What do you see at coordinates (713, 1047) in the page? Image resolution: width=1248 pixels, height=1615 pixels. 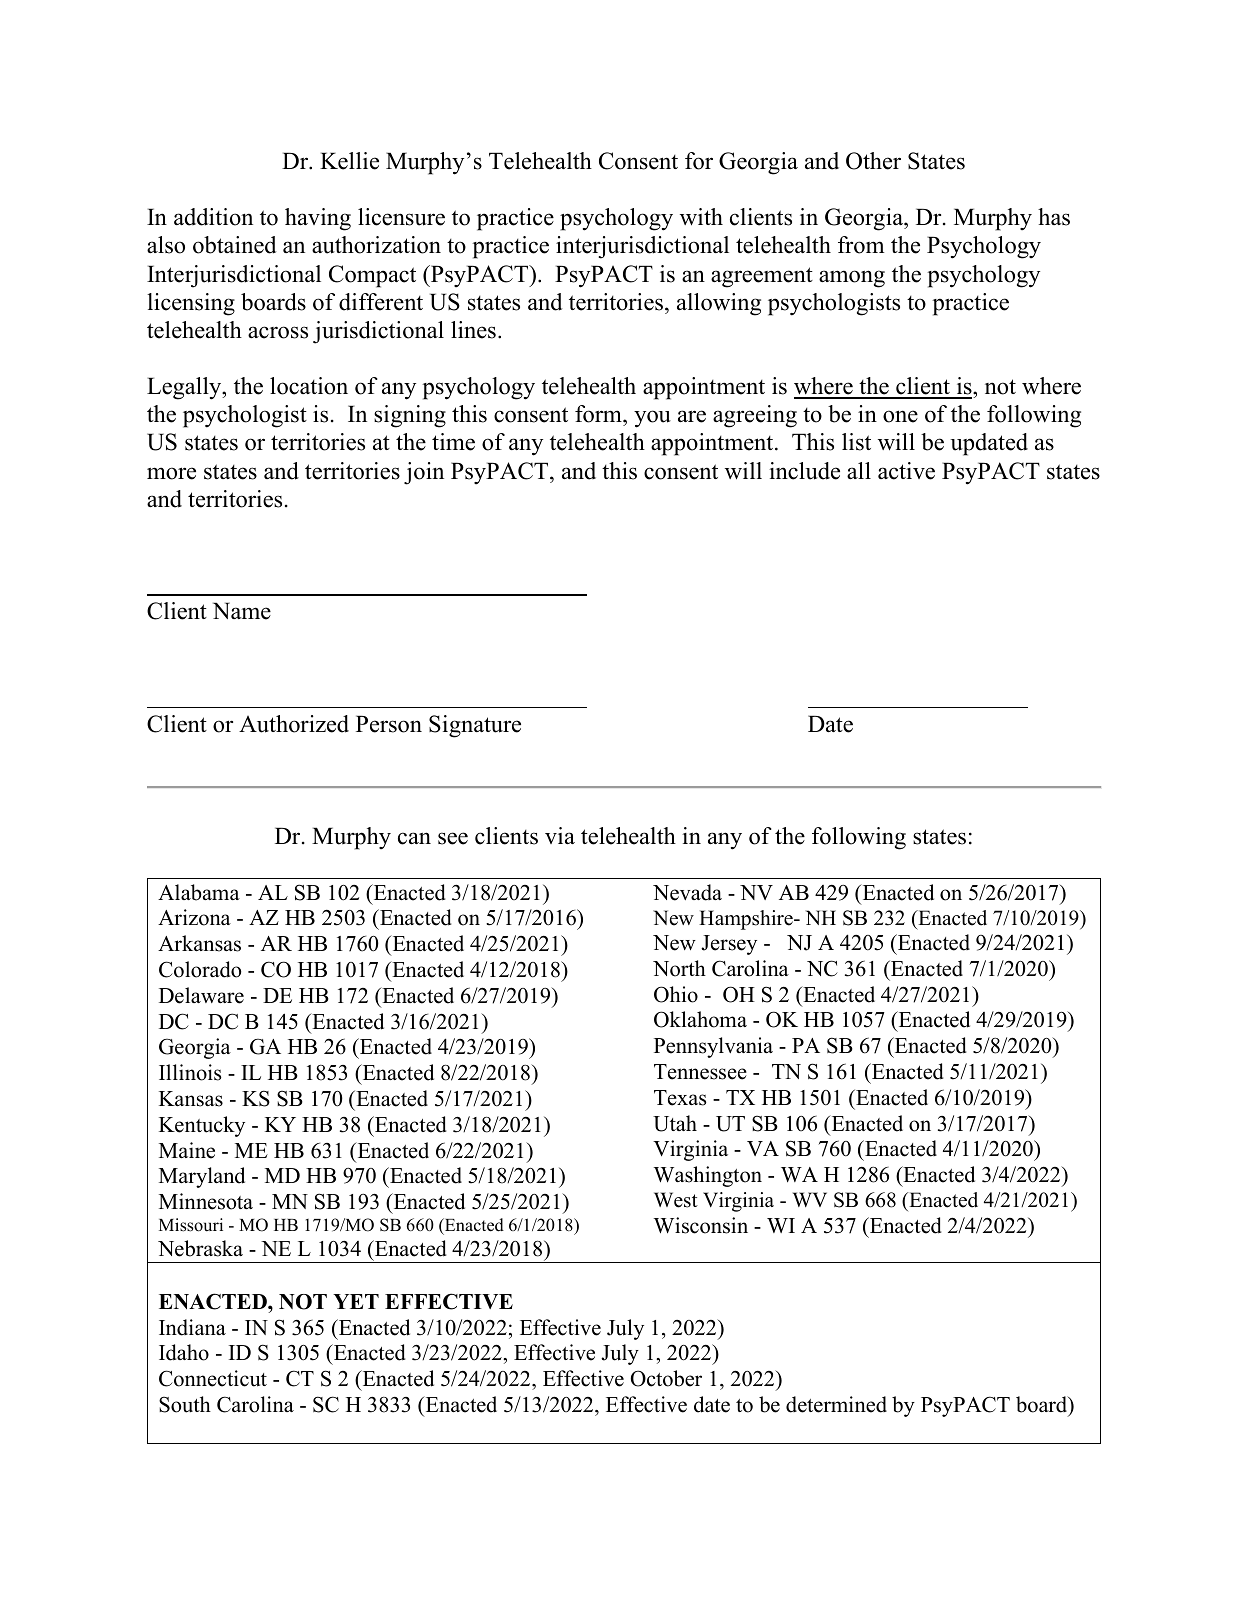 I see `Pennsylvania` at bounding box center [713, 1047].
